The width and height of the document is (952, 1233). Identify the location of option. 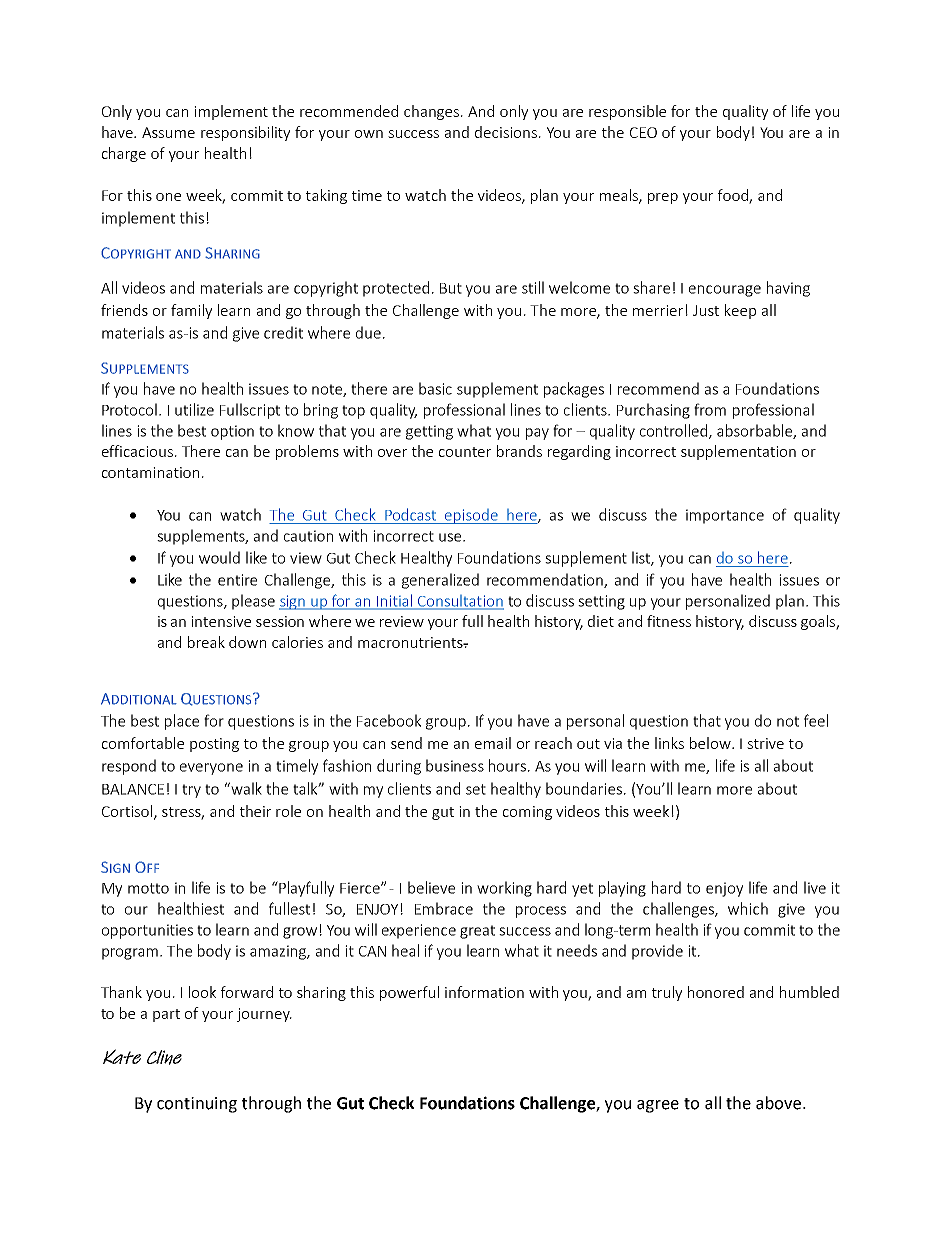
(232, 432).
